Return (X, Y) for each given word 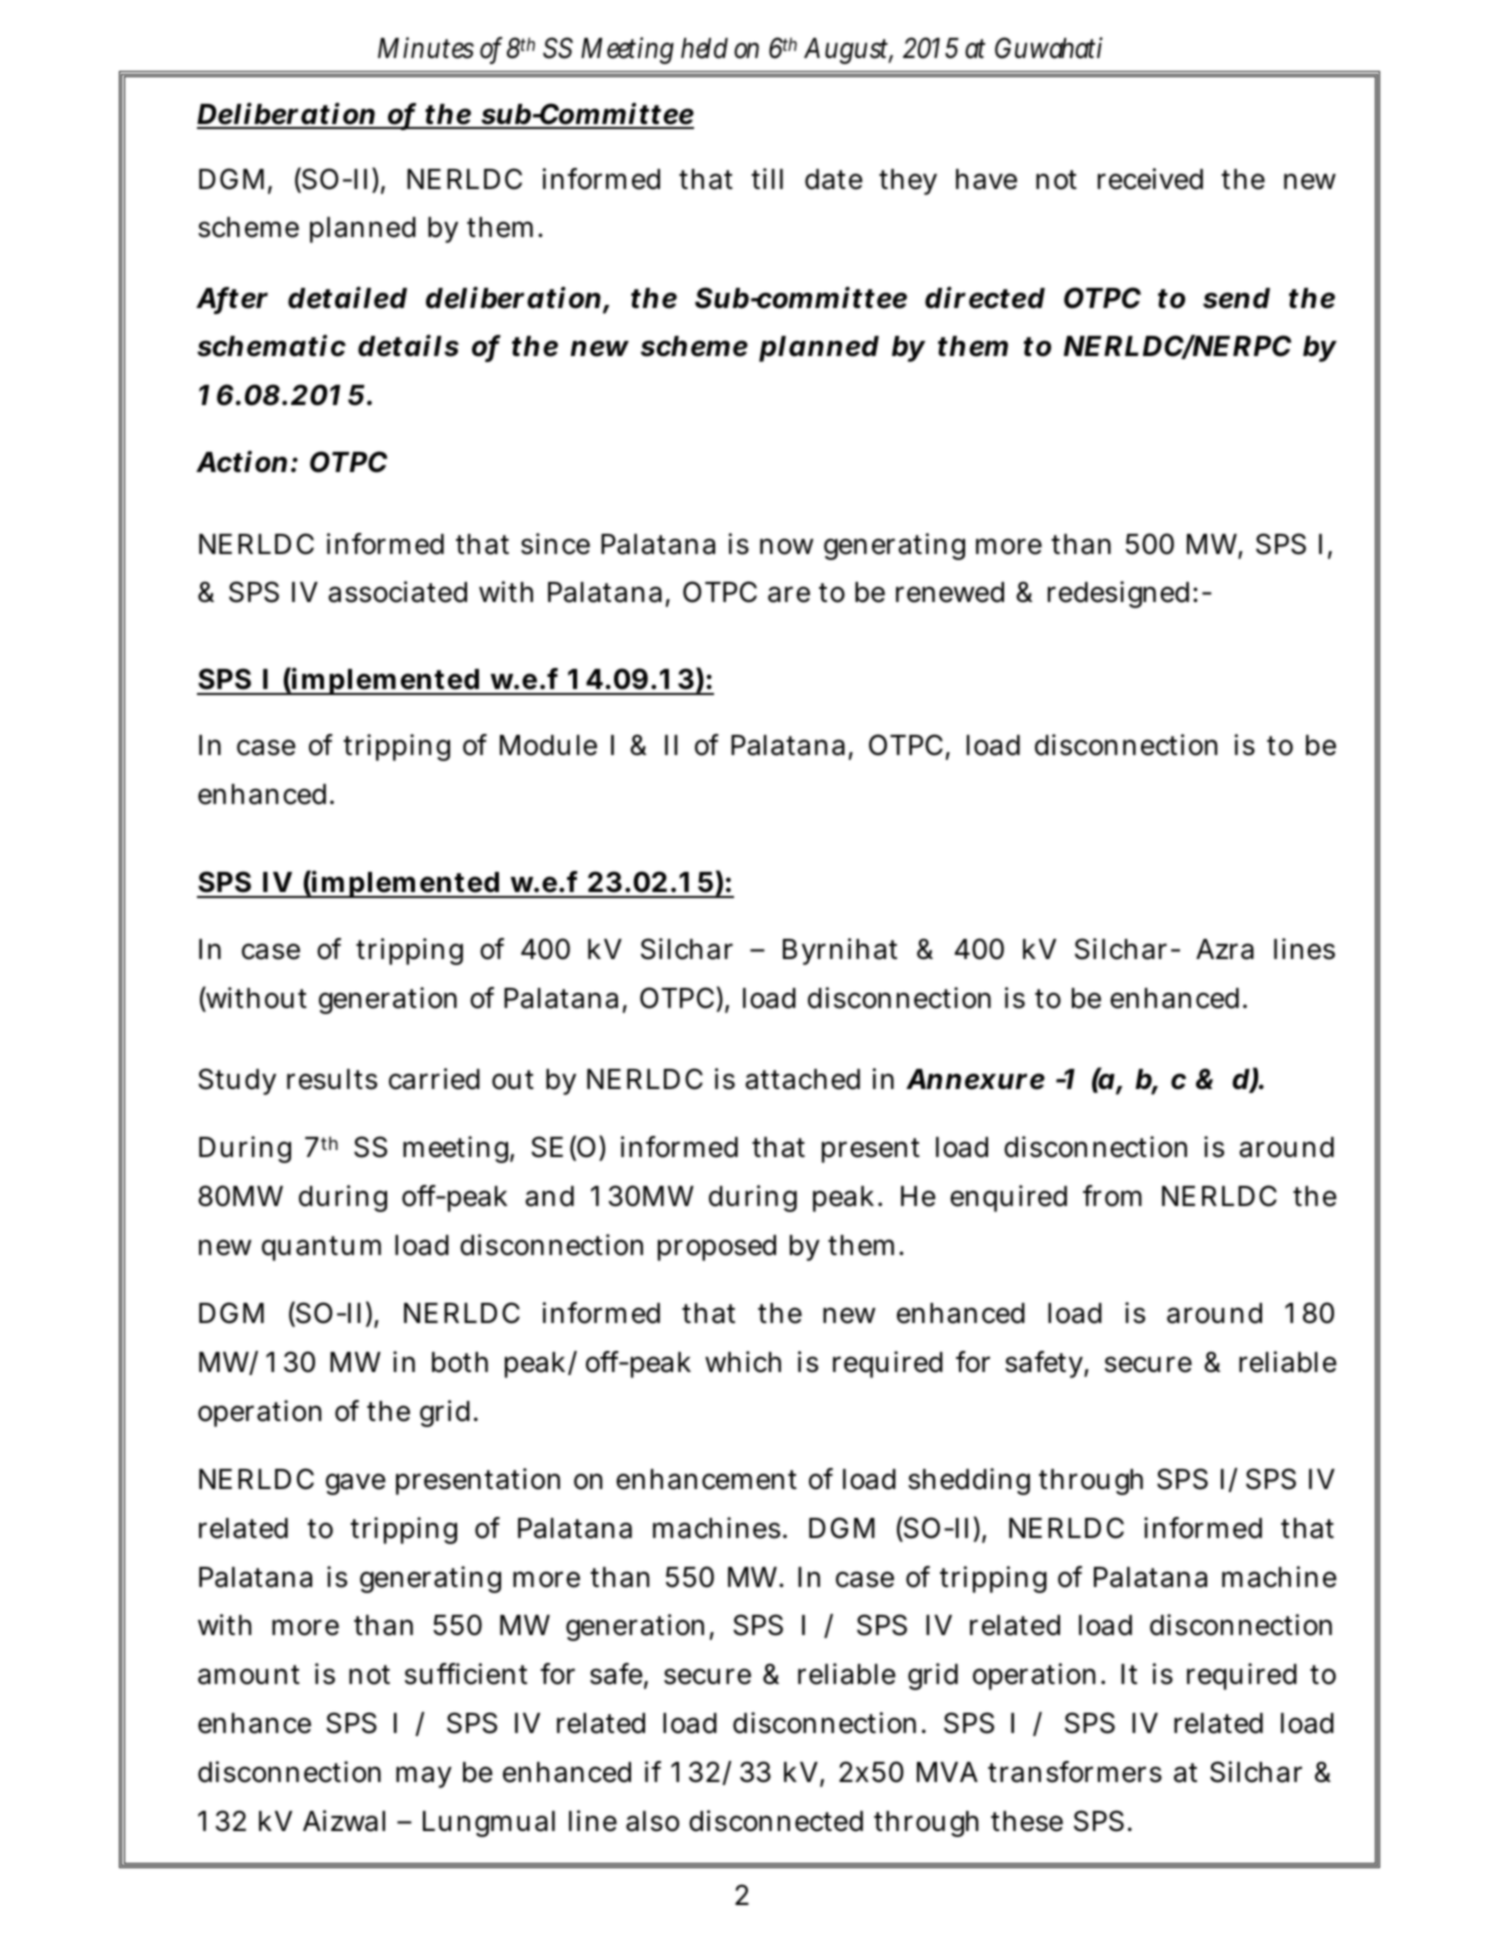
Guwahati (1049, 48)
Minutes (426, 48)
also (652, 1821)
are (789, 594)
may (424, 1777)
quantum (321, 1248)
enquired (1008, 1198)
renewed (950, 592)
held (704, 48)
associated (397, 592)
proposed (717, 1248)
